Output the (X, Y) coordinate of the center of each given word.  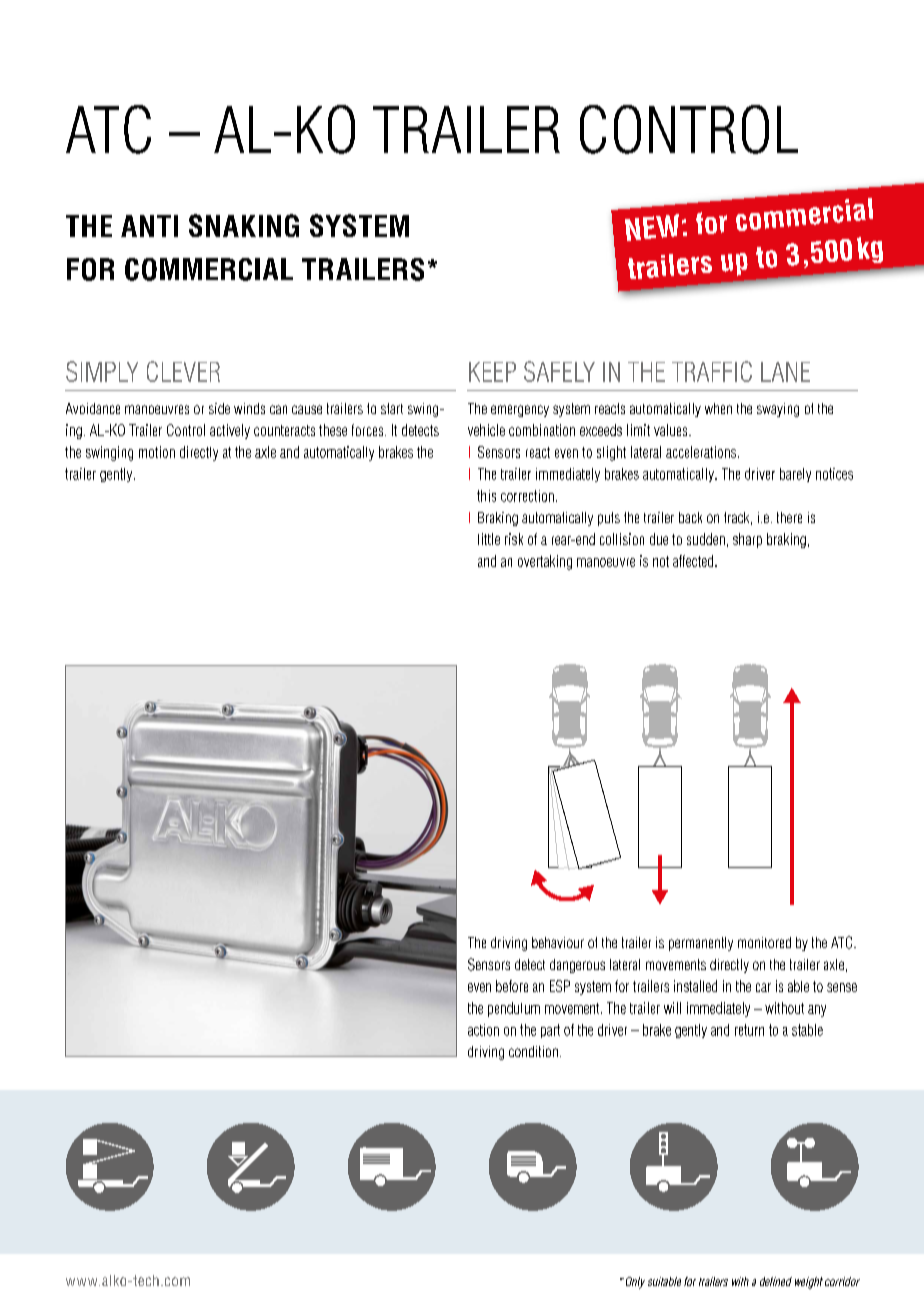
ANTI (149, 226)
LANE (785, 372)
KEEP (492, 372)
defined (776, 1281)
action (483, 1030)
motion (157, 452)
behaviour (558, 942)
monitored (764, 942)
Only (634, 1283)
